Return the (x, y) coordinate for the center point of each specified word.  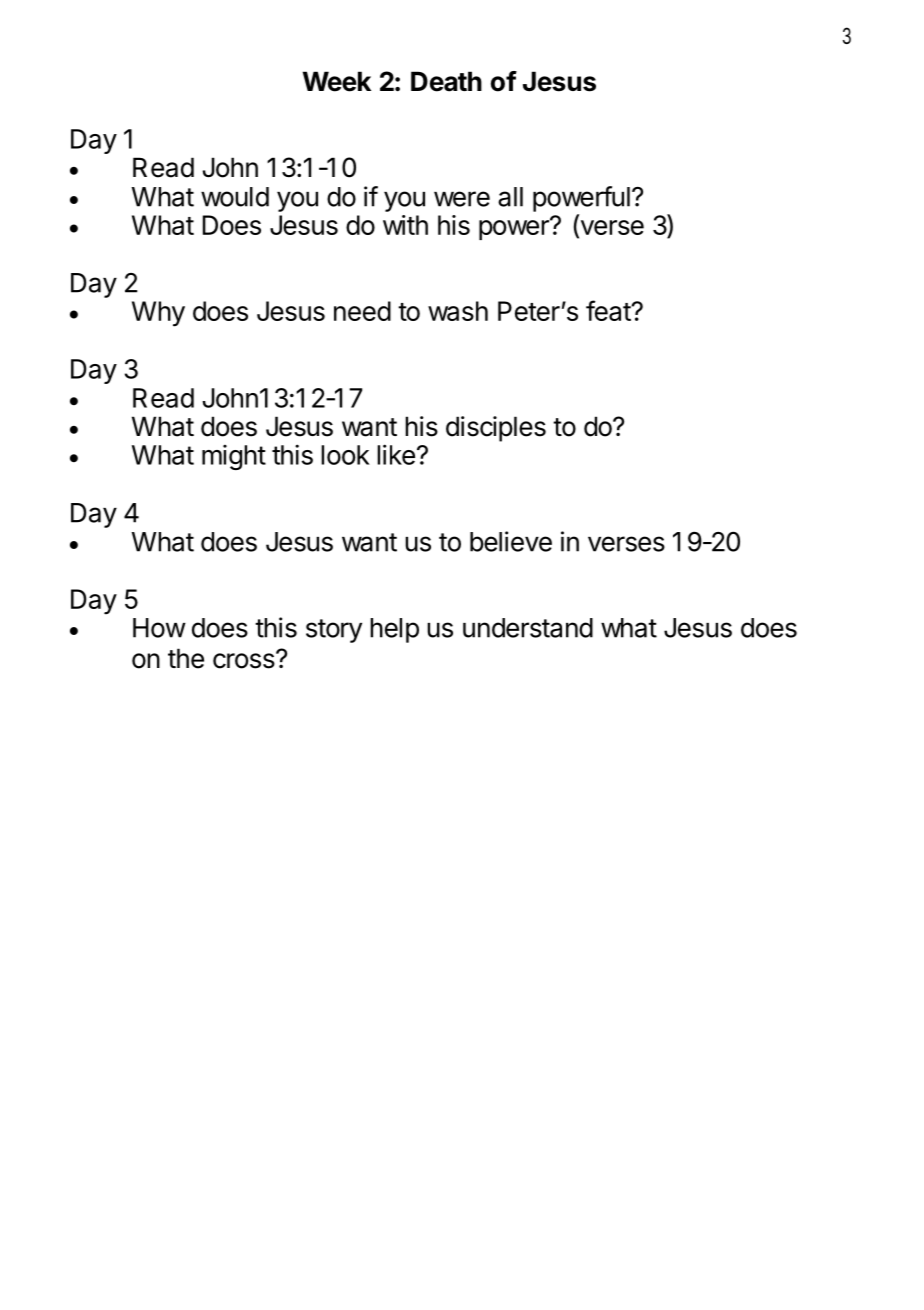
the (186, 658)
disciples (496, 429)
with (405, 225)
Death (446, 81)
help (394, 630)
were (462, 199)
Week (337, 81)
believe (511, 541)
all (510, 197)
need (362, 311)
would (235, 197)
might (234, 457)
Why (158, 314)
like (396, 454)
